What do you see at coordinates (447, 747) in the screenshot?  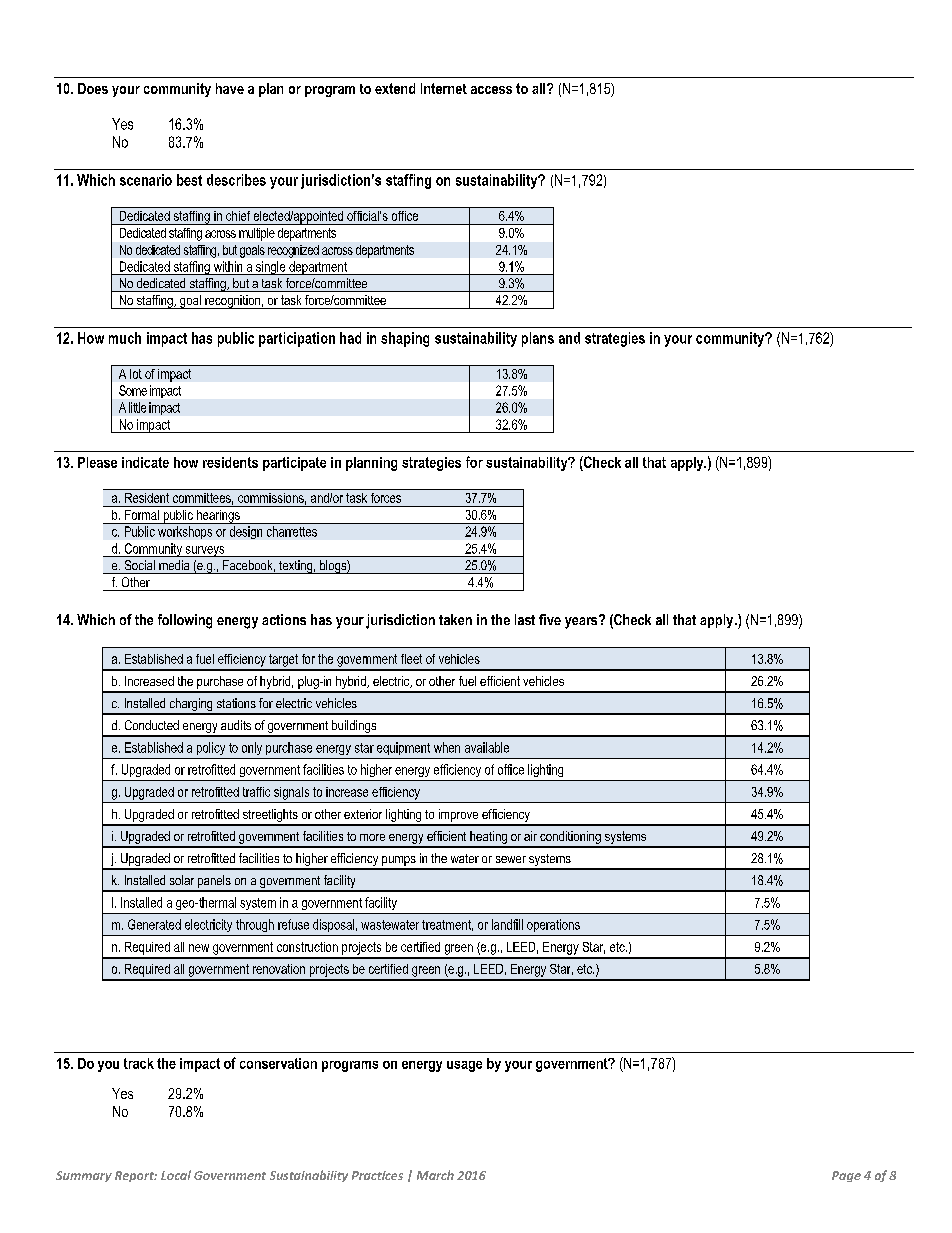 I see `when` at bounding box center [447, 747].
